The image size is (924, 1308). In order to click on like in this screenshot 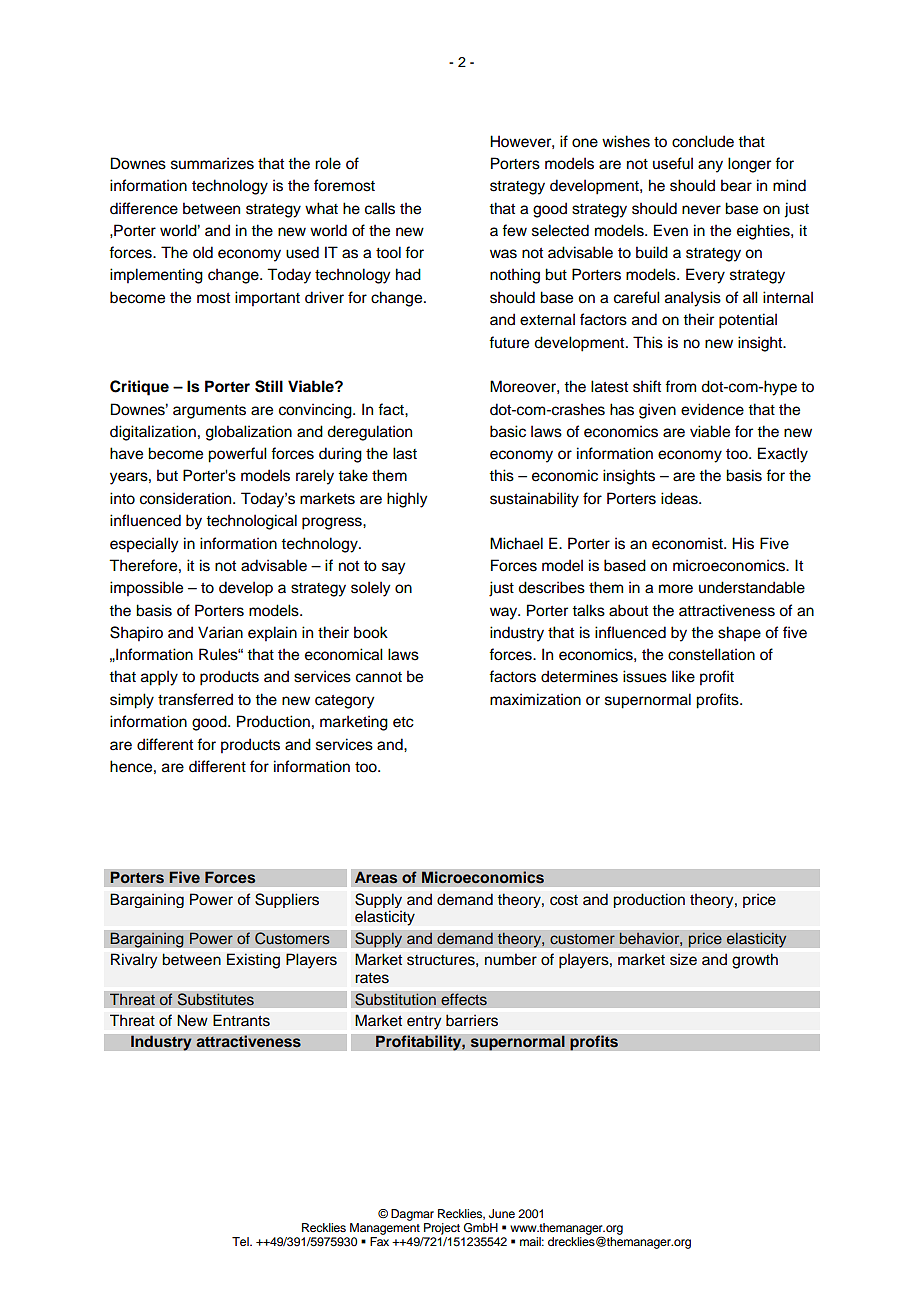, I will do `click(683, 676)`.
